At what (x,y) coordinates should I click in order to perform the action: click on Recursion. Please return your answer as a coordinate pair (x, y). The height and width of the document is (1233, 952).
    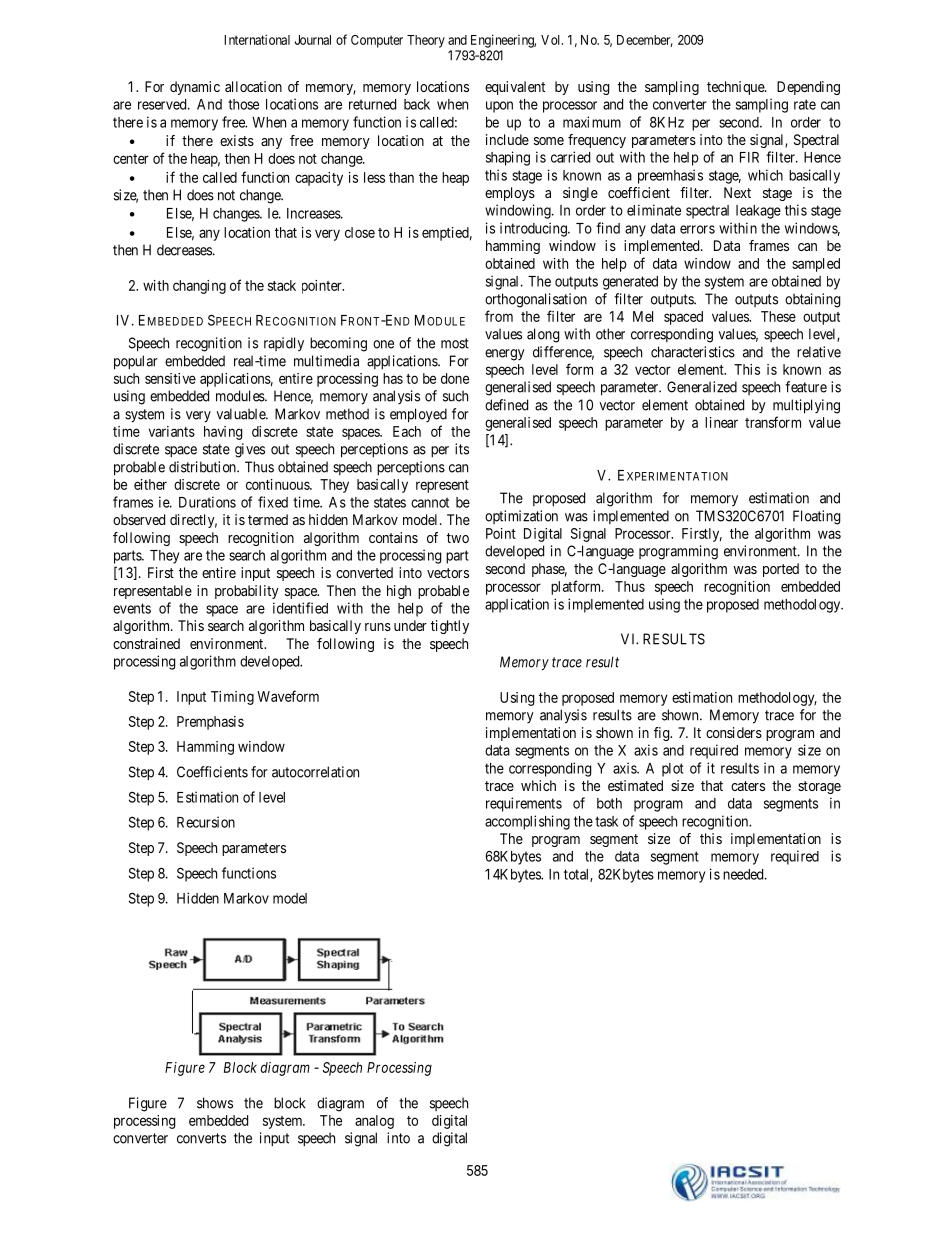
    Looking at the image, I should click on (206, 822).
